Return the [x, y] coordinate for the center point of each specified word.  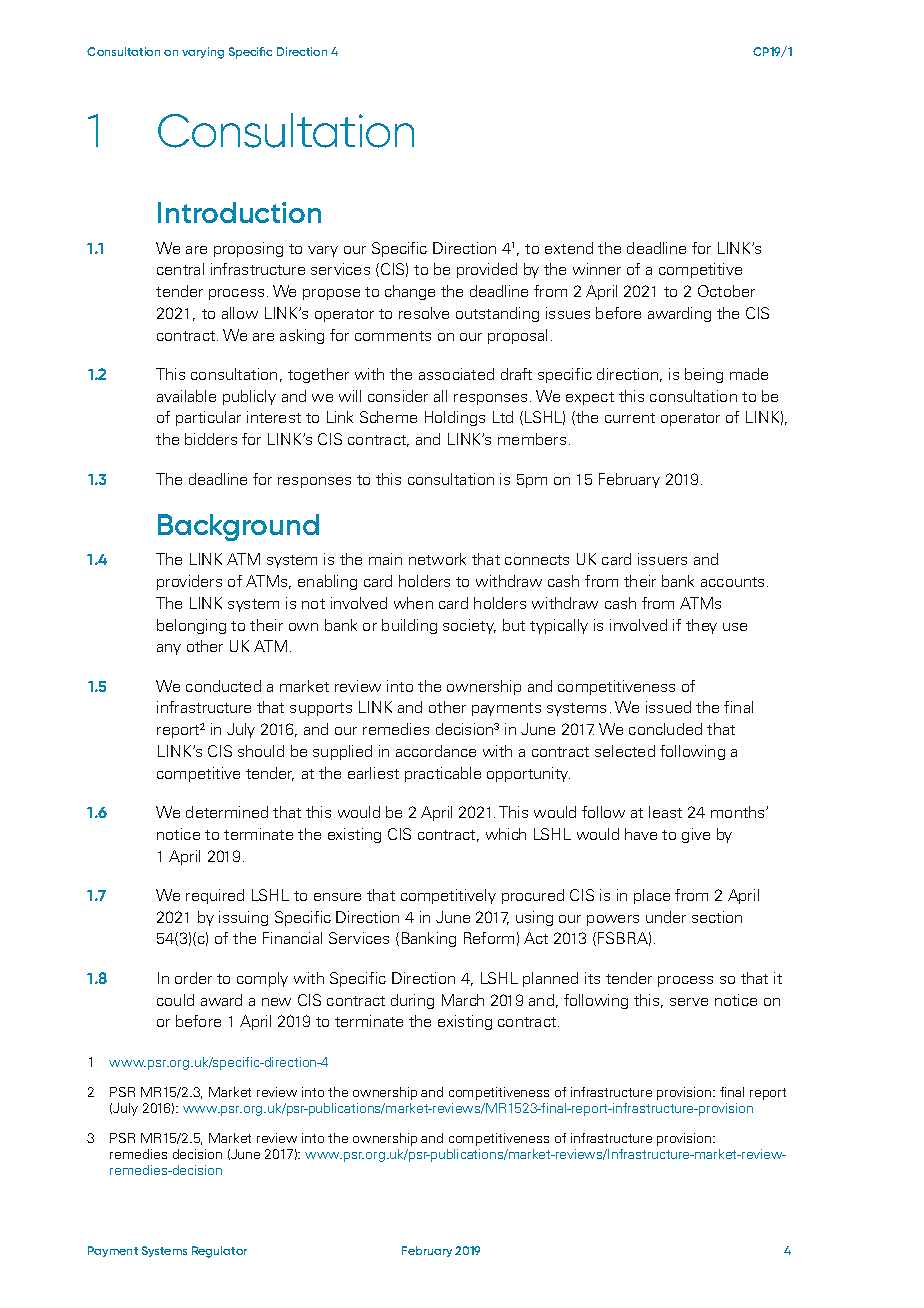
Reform [489, 938]
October [726, 291]
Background [238, 527]
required [215, 896]
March [463, 1000]
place [652, 896]
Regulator [219, 1252]
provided [487, 270]
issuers [662, 559]
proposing [248, 249]
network [437, 559]
